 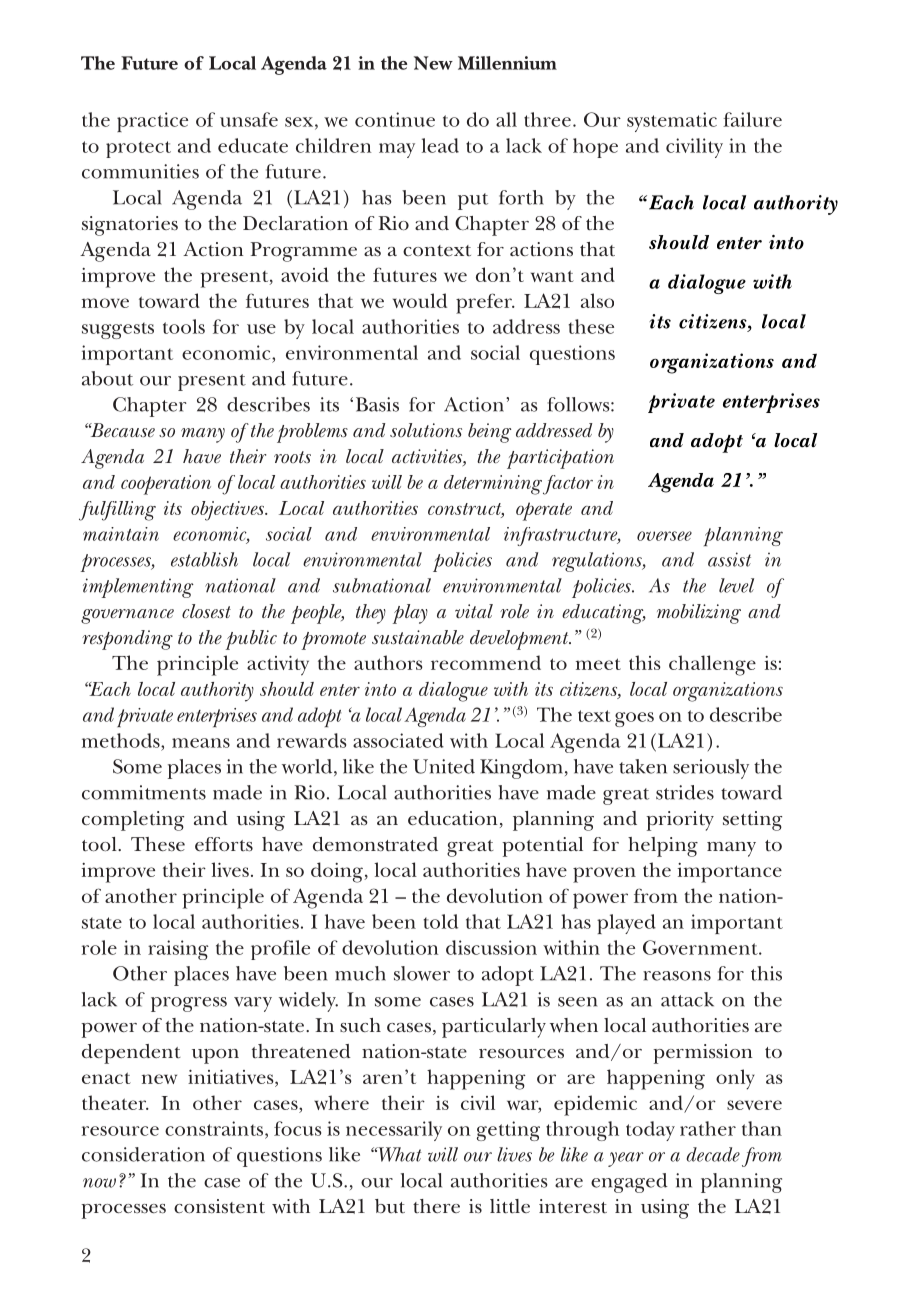 What do you see at coordinates (206, 611) in the screenshot?
I see `closest` at bounding box center [206, 611].
